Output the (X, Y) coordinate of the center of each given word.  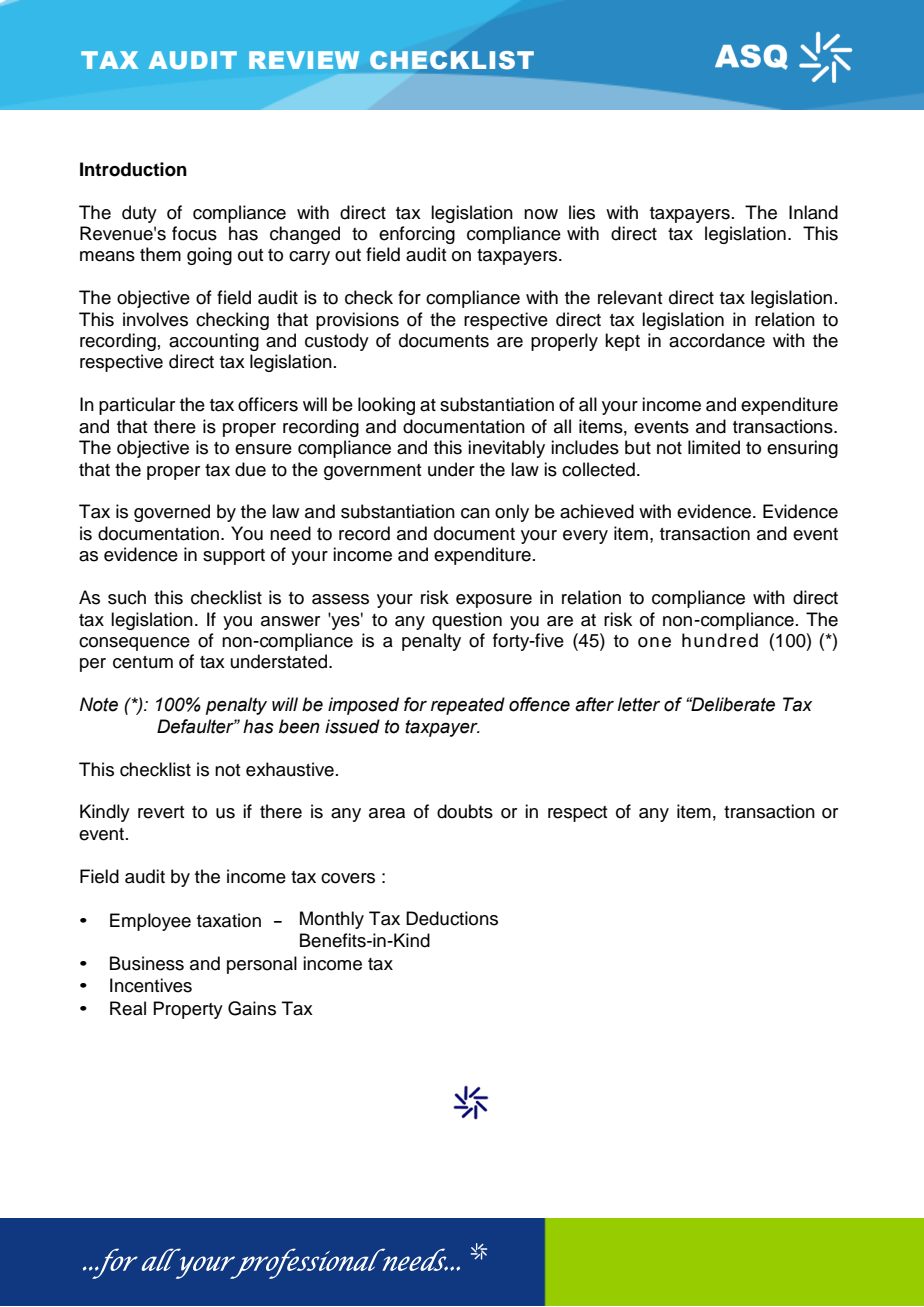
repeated (468, 706)
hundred (720, 640)
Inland (813, 212)
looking (386, 406)
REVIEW (304, 60)
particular (137, 406)
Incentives (151, 985)
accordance (717, 340)
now (541, 214)
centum (143, 662)
